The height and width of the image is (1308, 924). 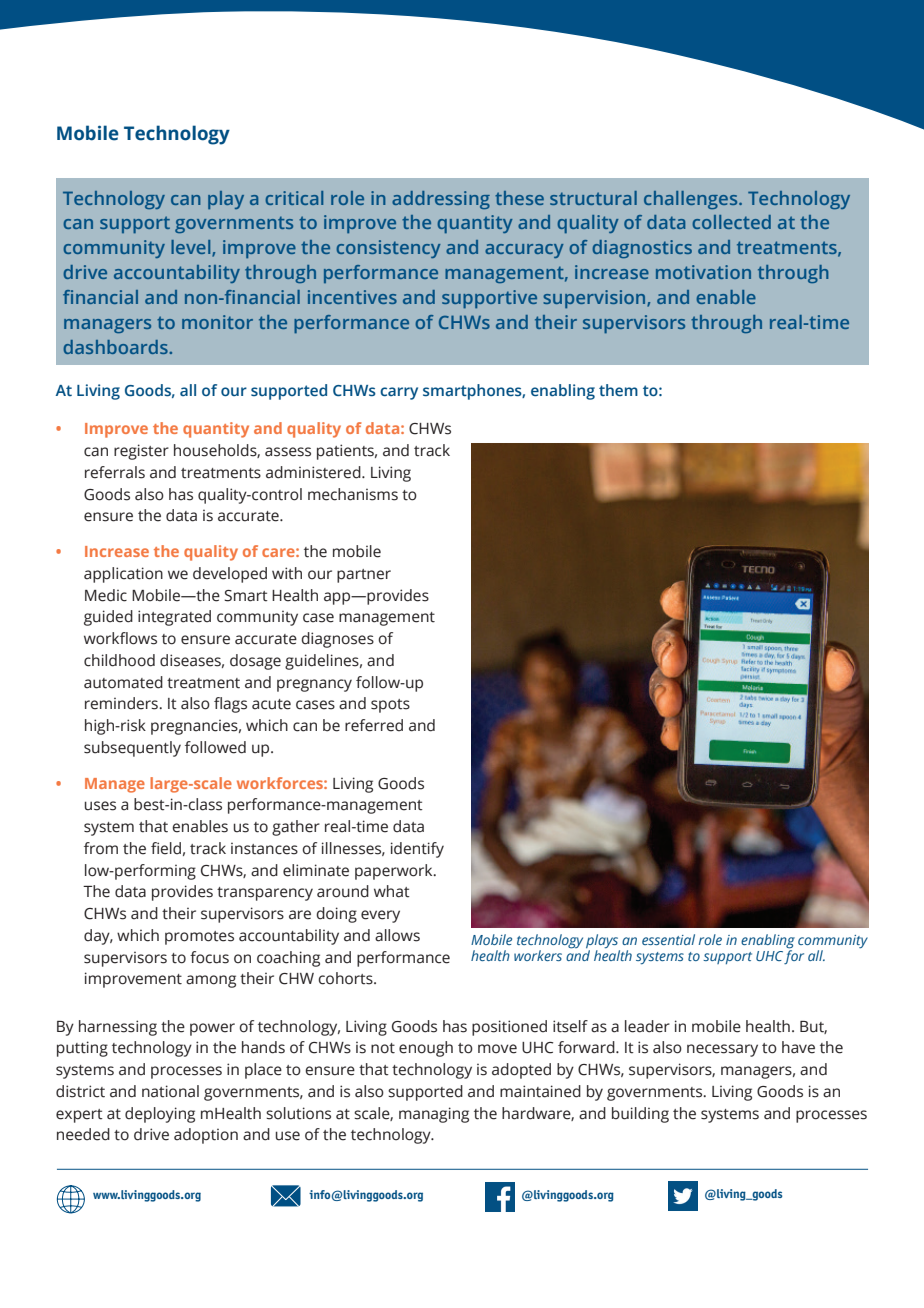 I want to click on spots, so click(x=390, y=706).
